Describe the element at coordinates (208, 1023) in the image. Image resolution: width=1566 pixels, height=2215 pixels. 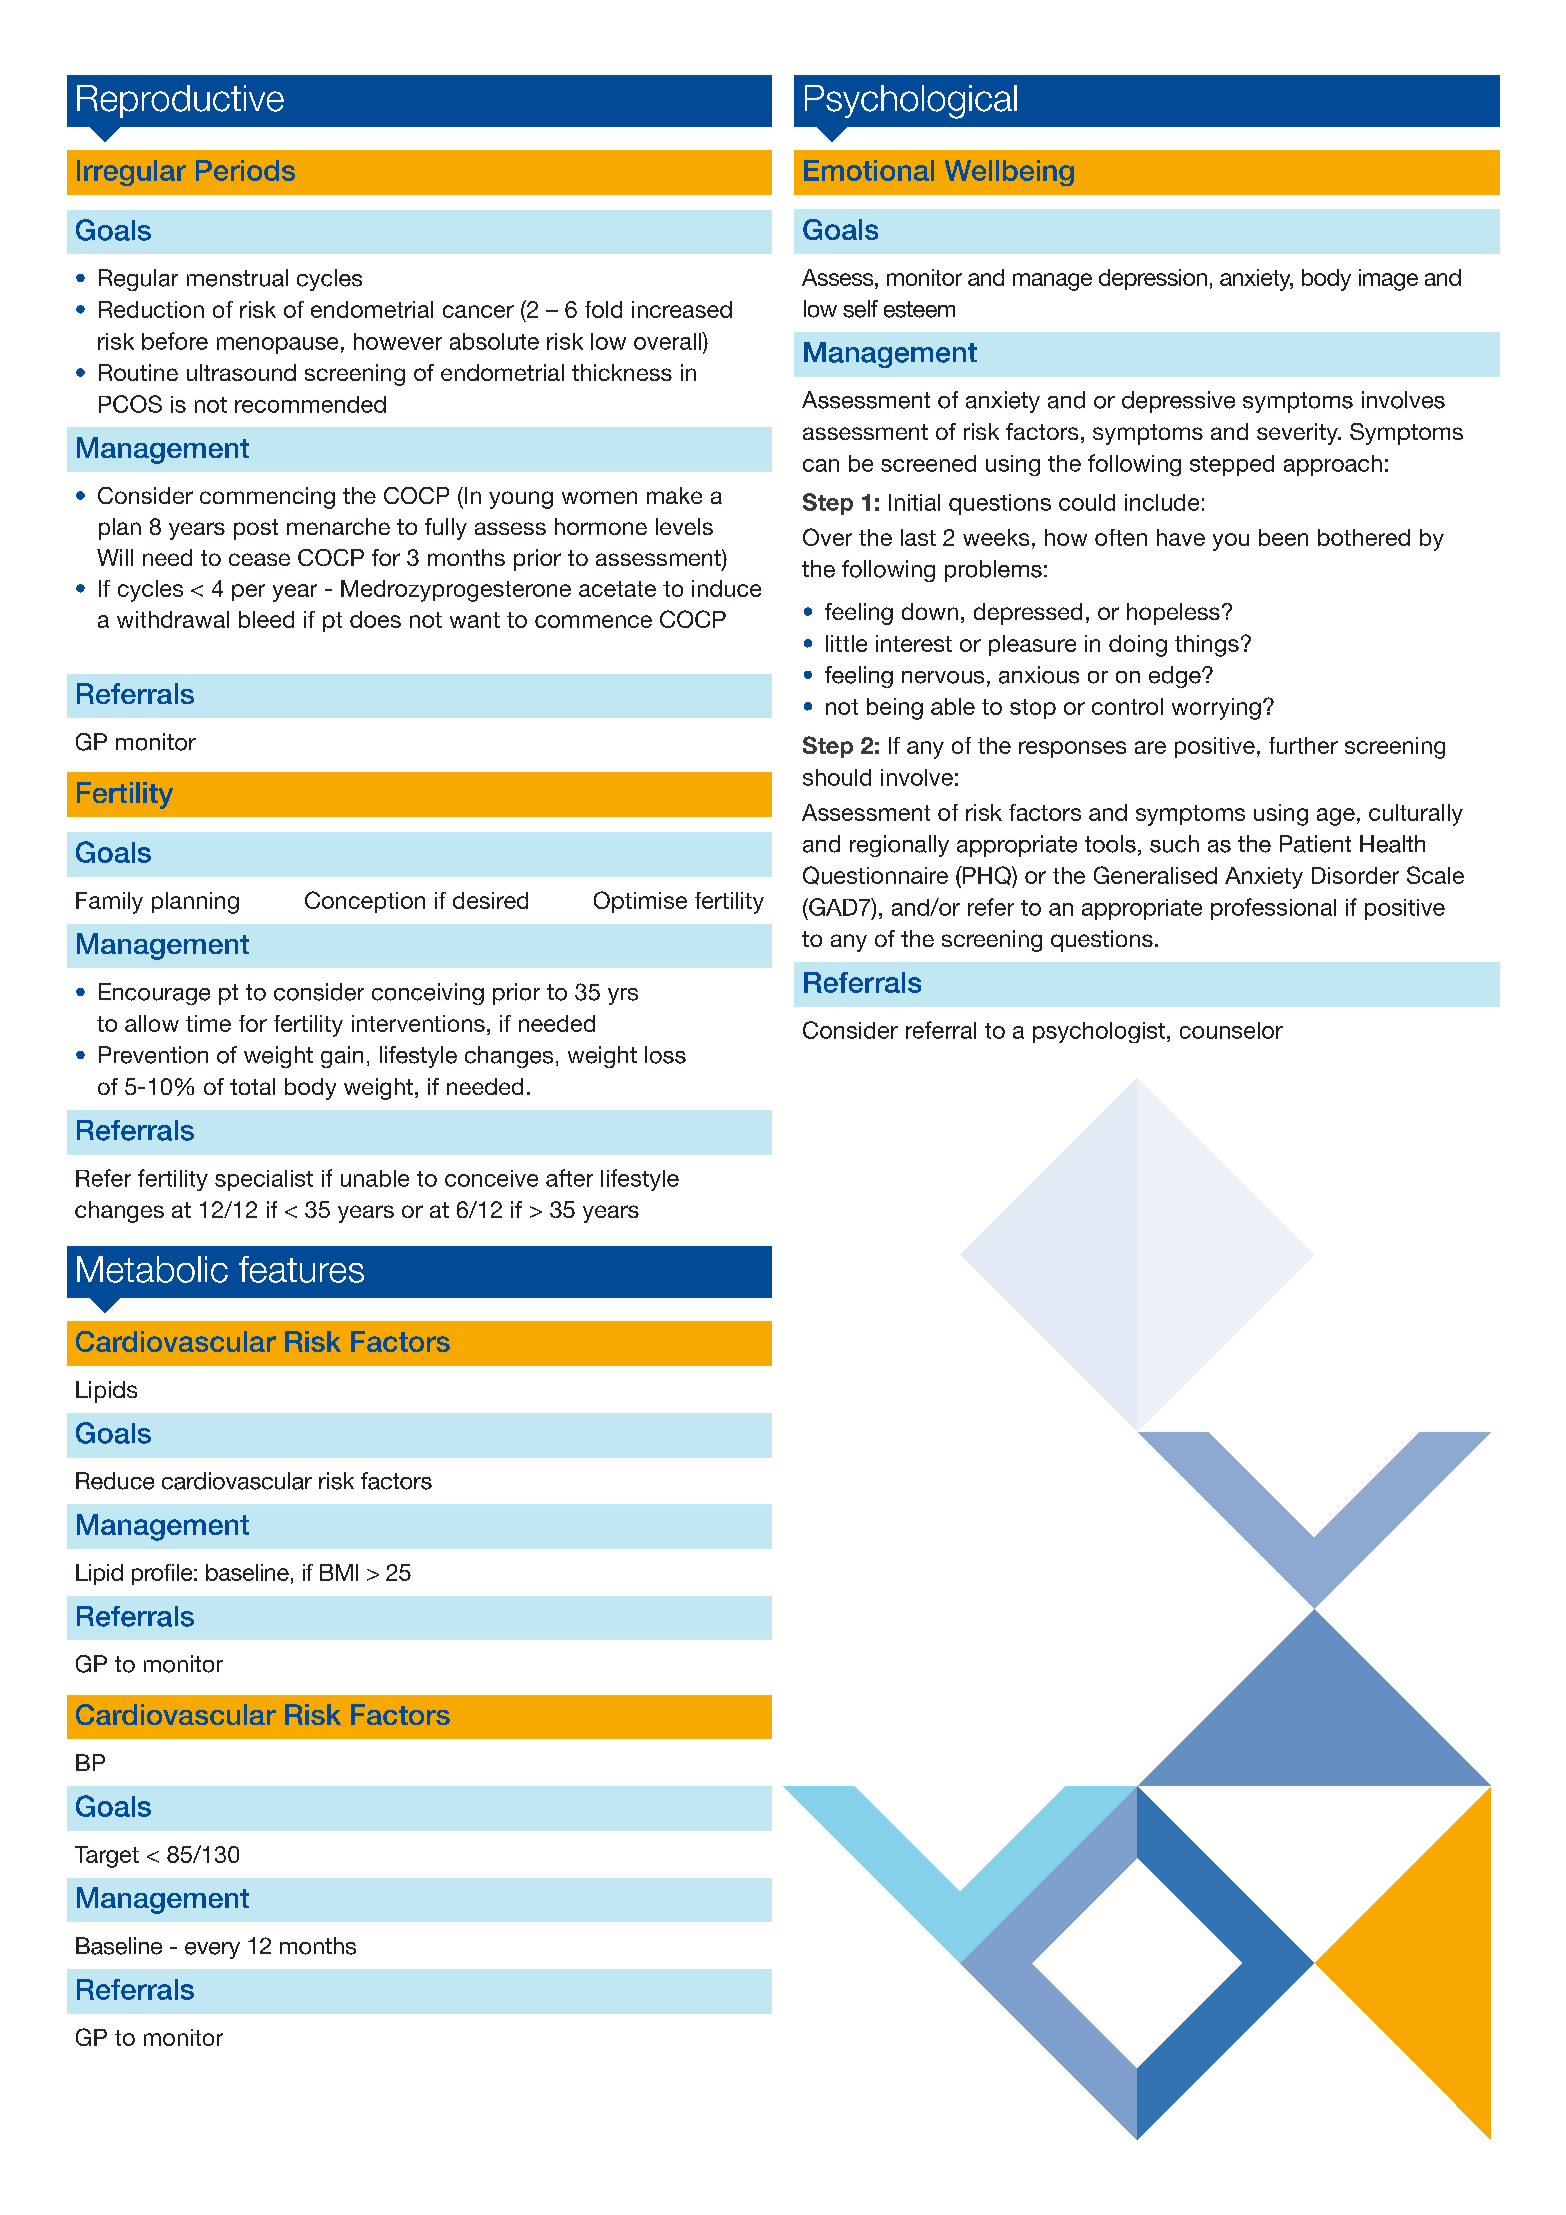
I see `time` at that location.
